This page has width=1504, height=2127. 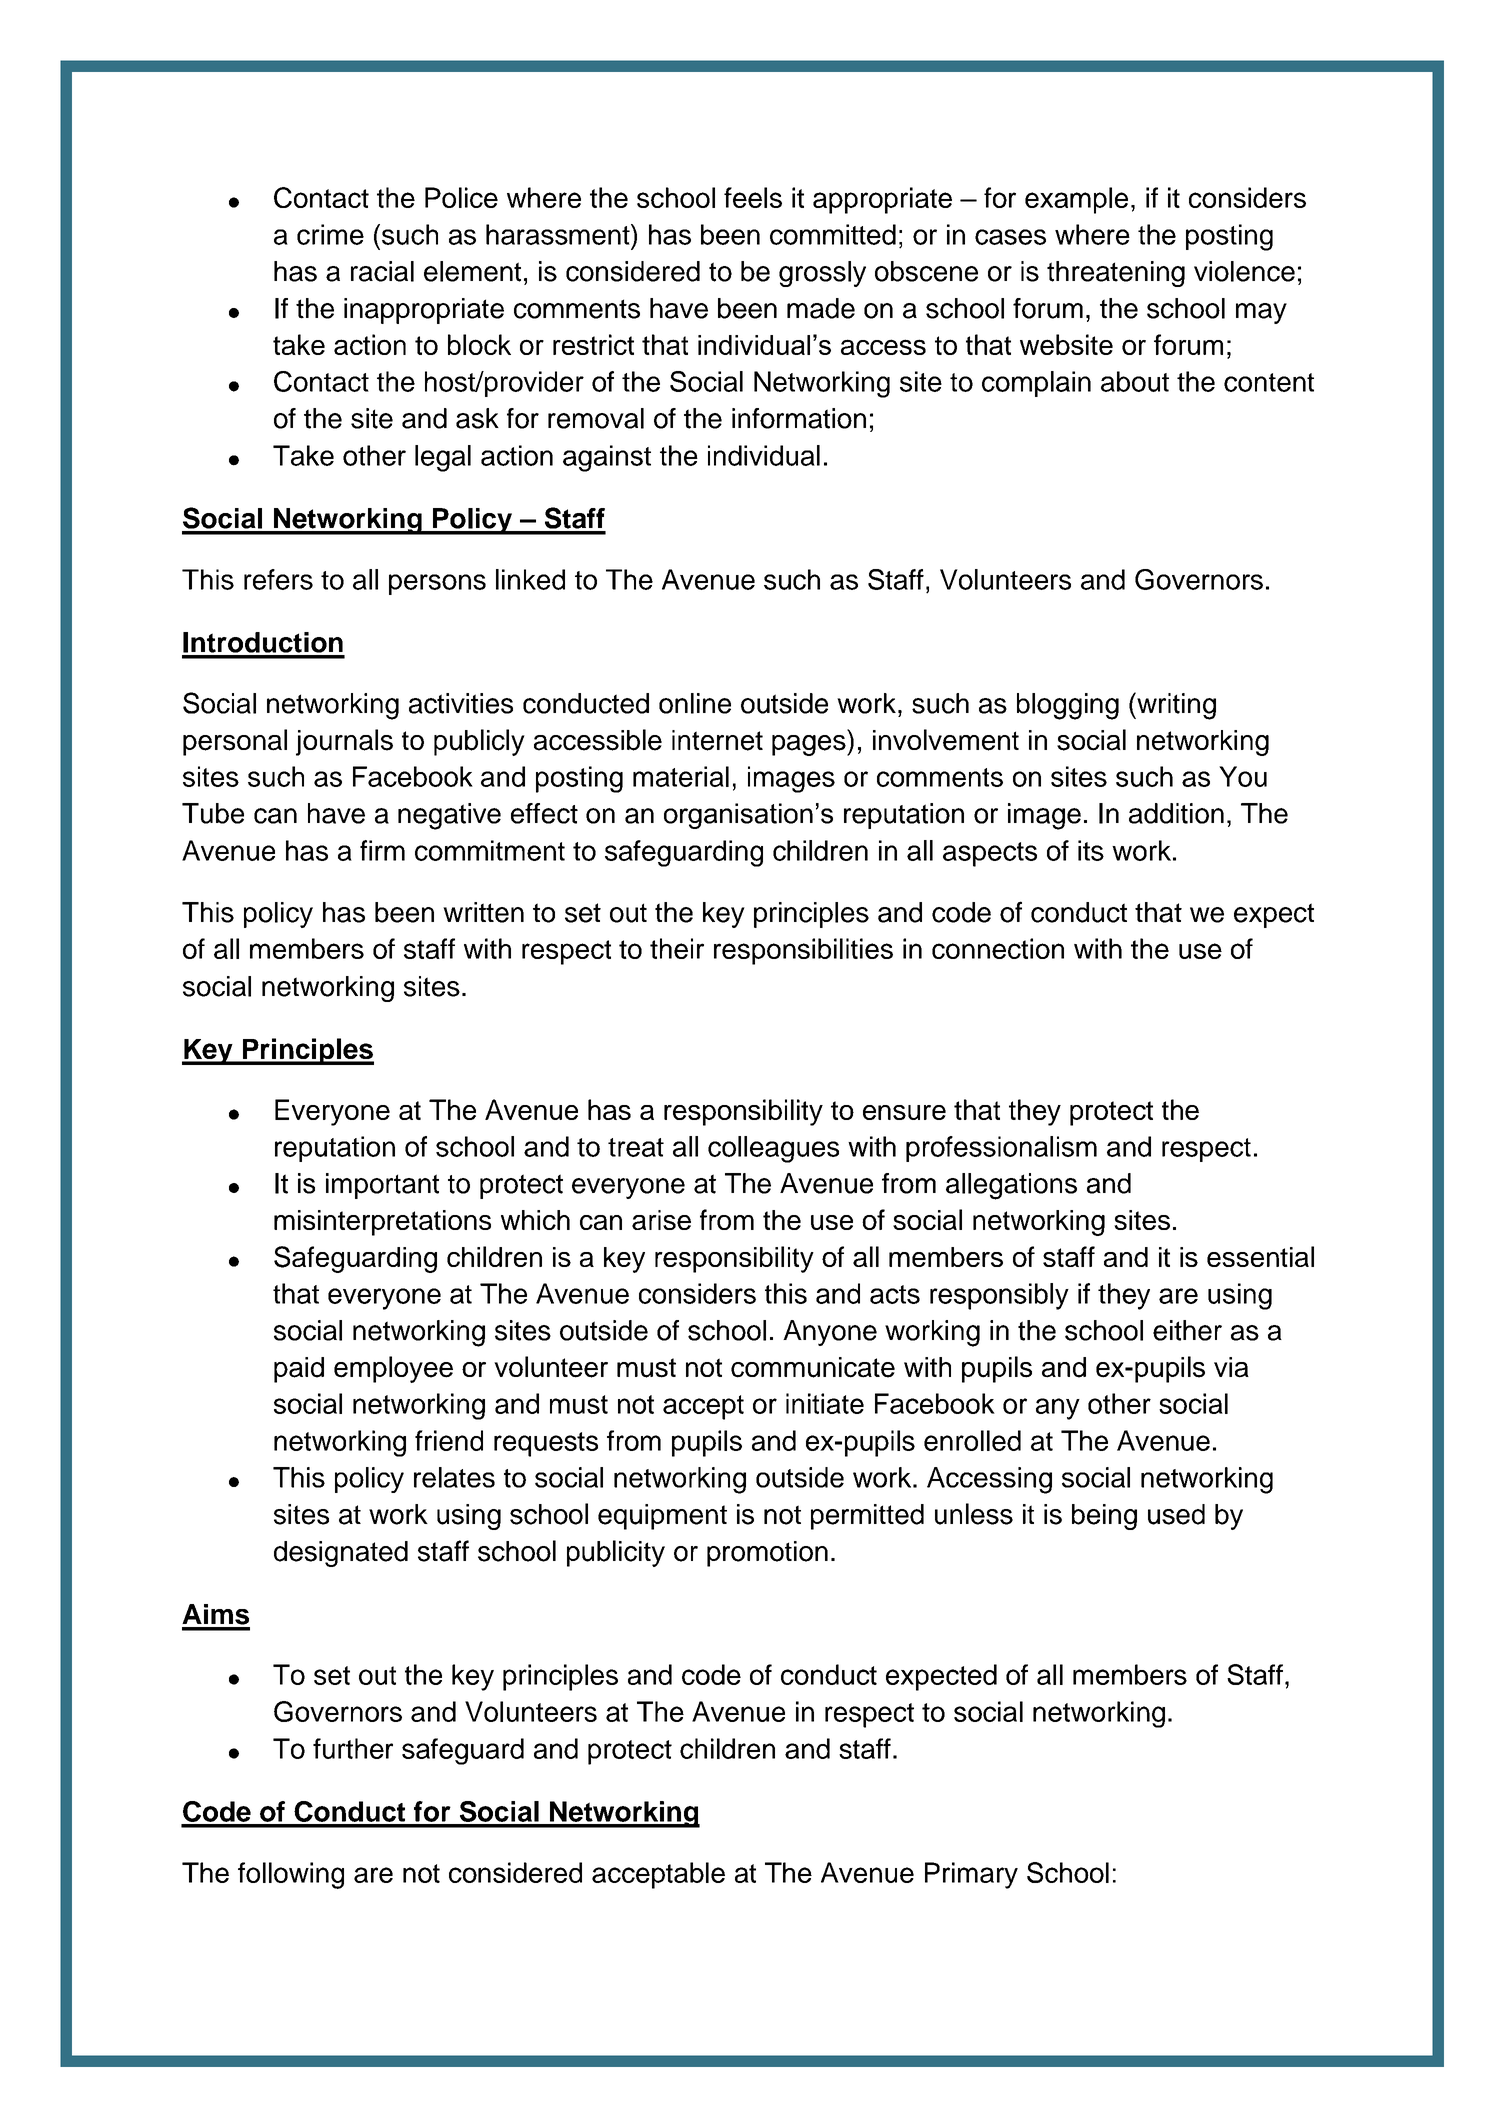 What do you see at coordinates (291, 1875) in the page?
I see `following` at bounding box center [291, 1875].
